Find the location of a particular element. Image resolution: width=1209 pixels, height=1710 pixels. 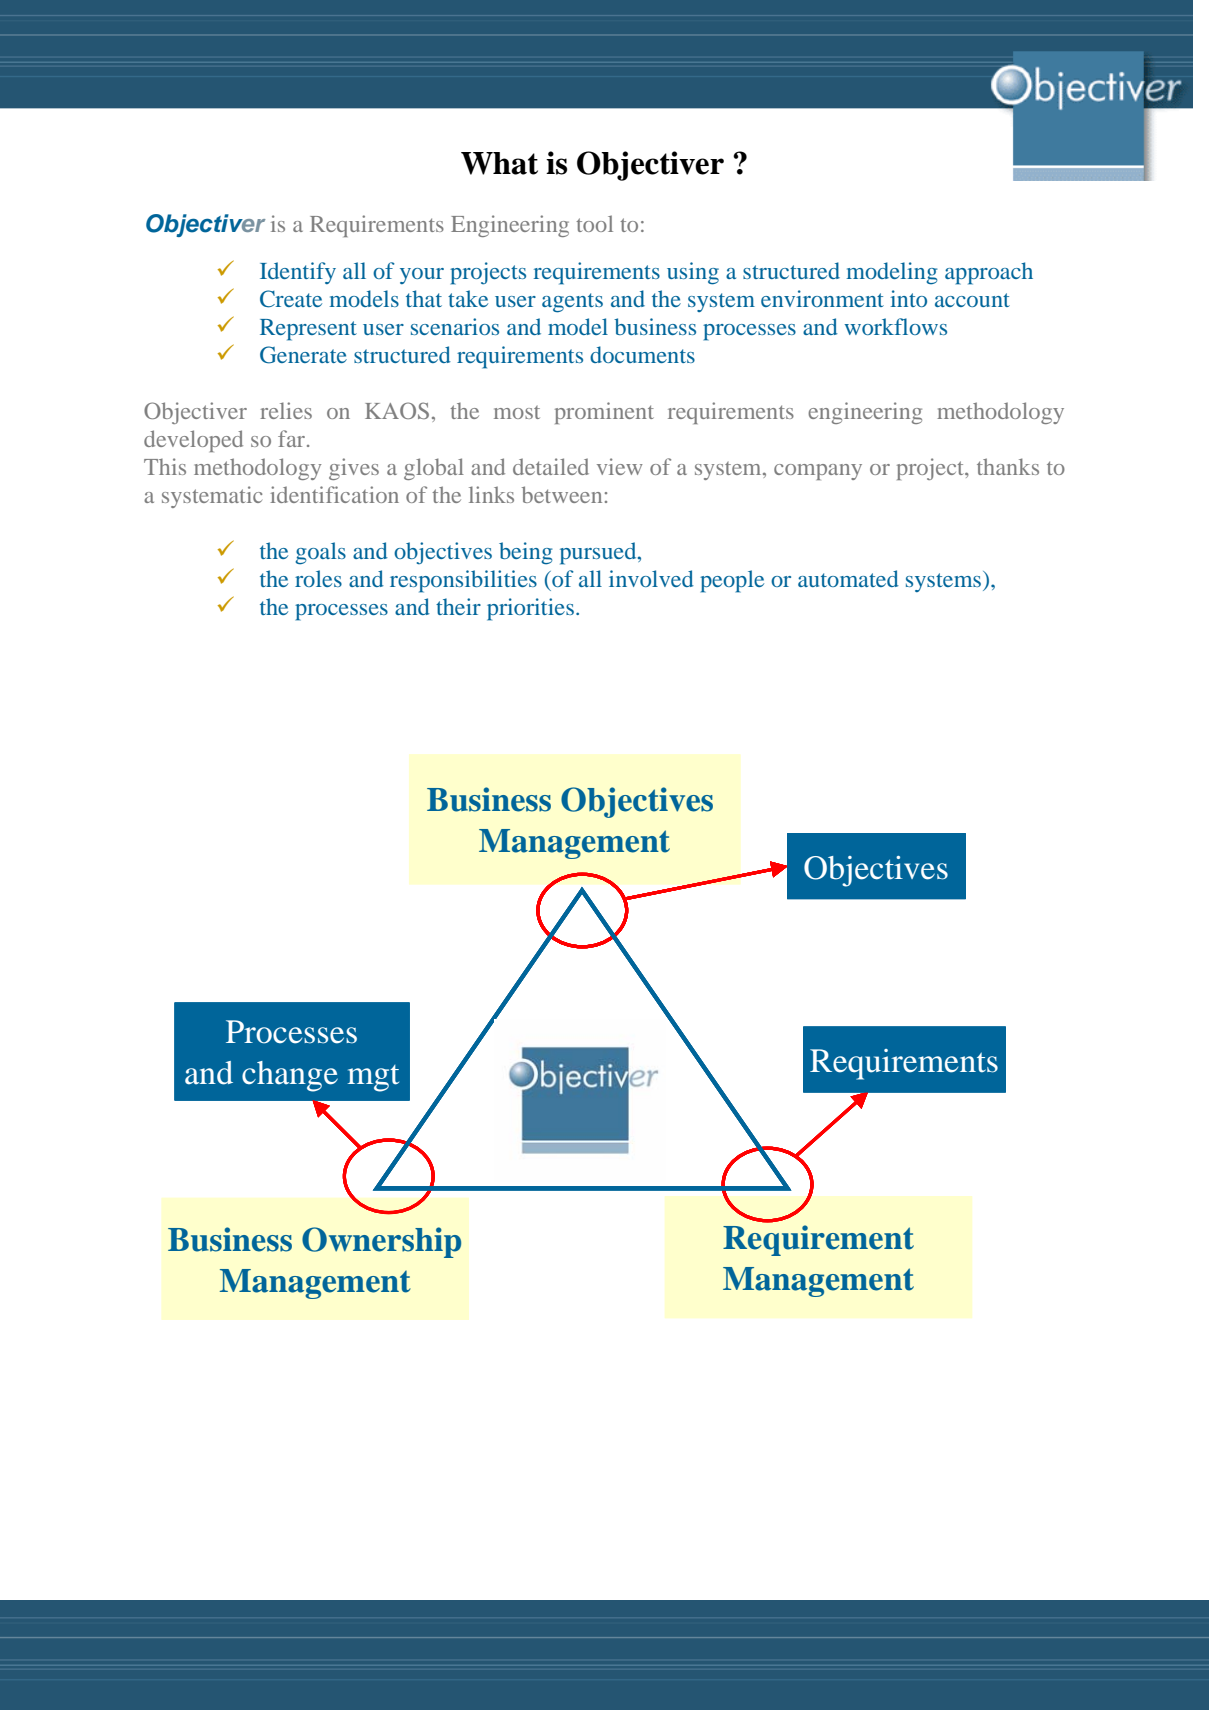

approach is located at coordinates (989, 273).
